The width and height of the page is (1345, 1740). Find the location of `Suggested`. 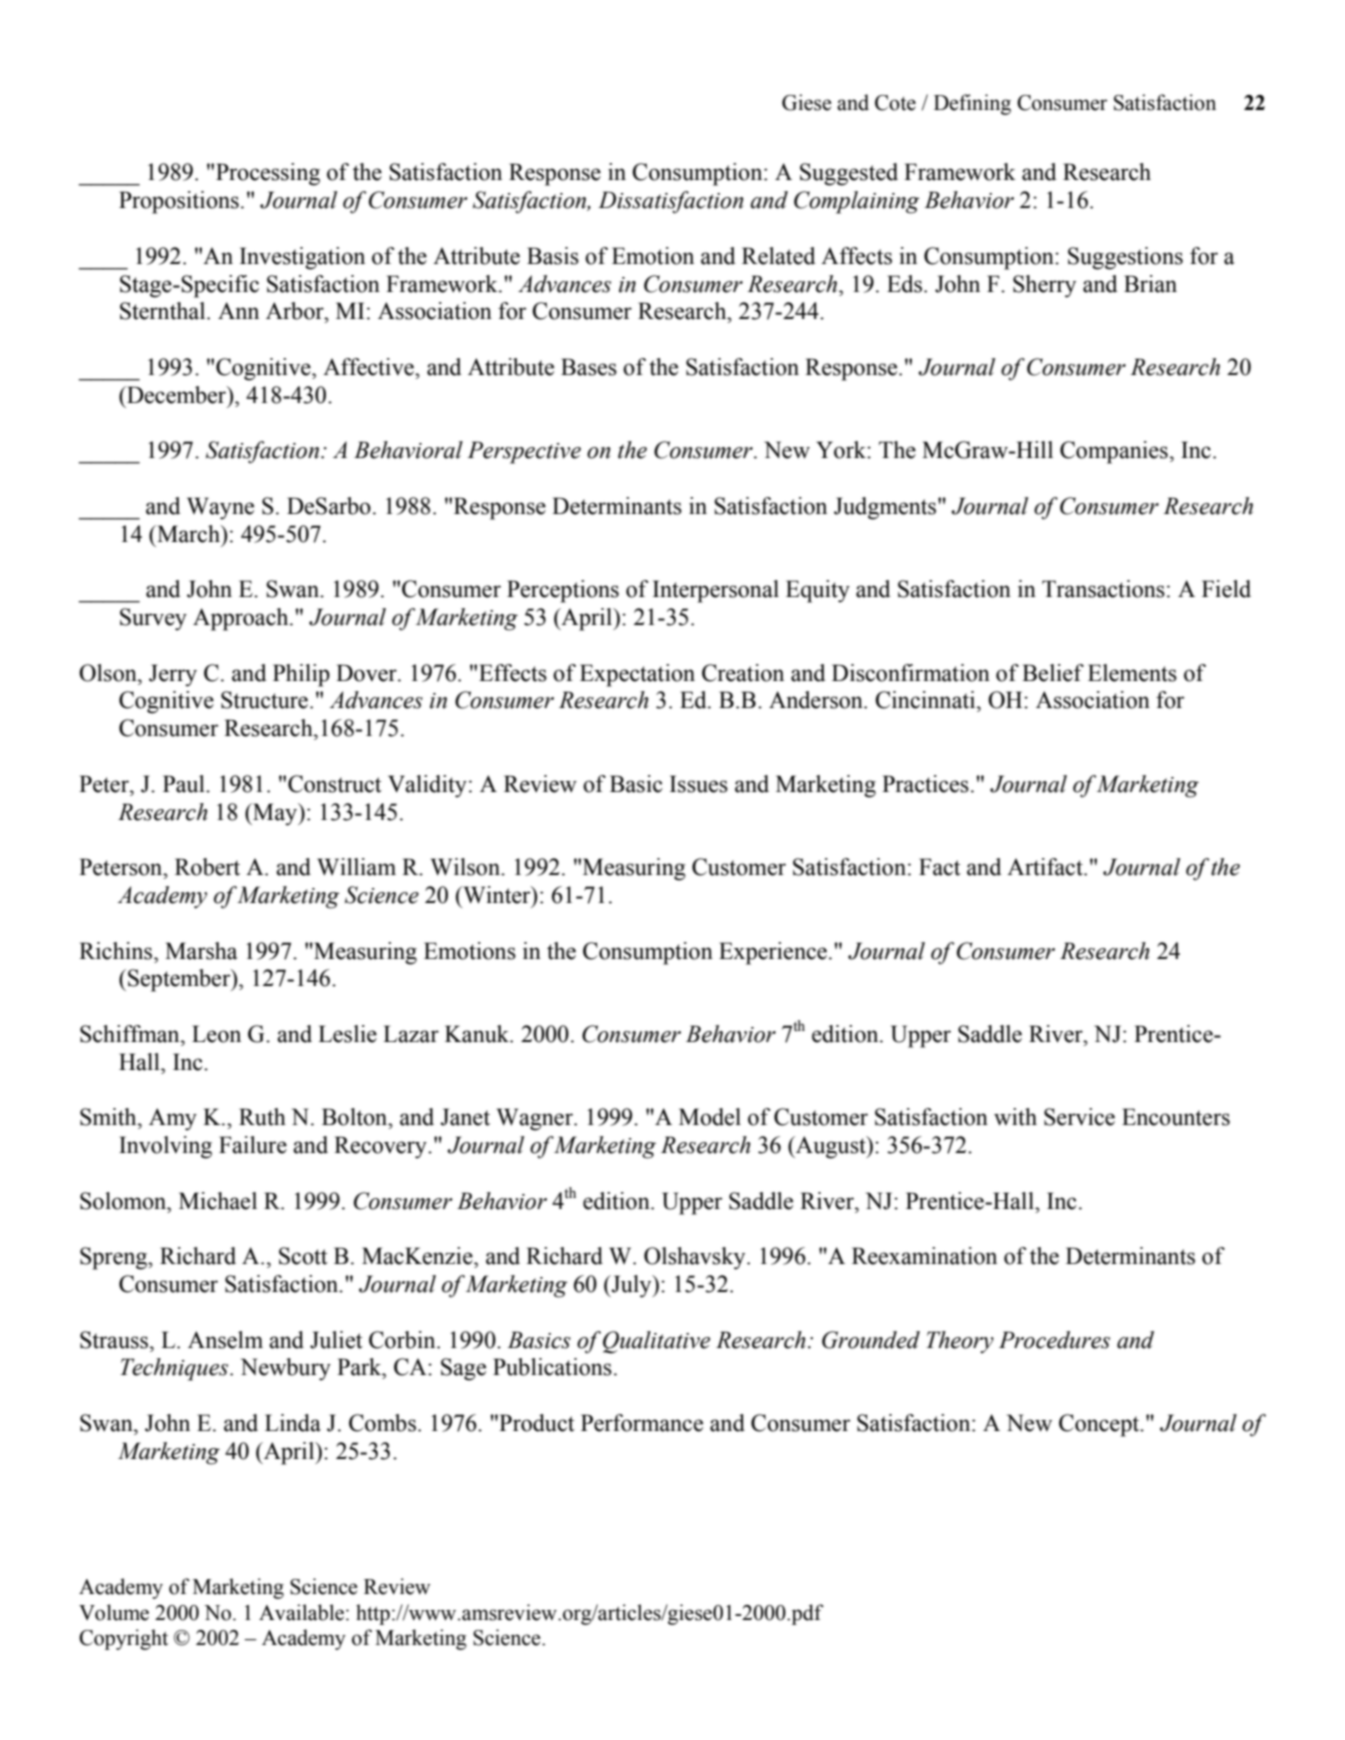

Suggested is located at coordinates (849, 174).
